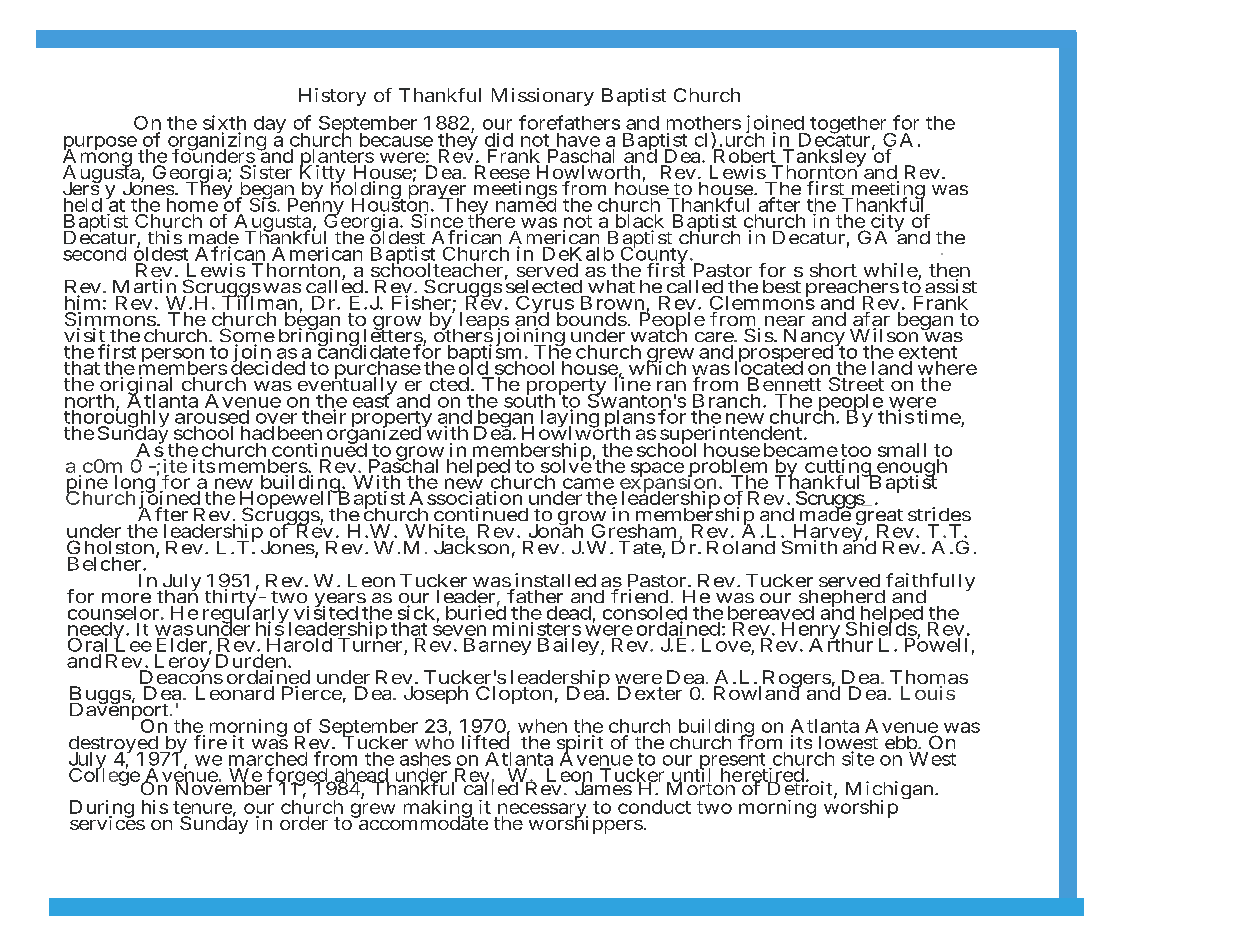 Image resolution: width=1233 pixels, height=952 pixels. Describe the element at coordinates (223, 787) in the page. I see `November` at that location.
